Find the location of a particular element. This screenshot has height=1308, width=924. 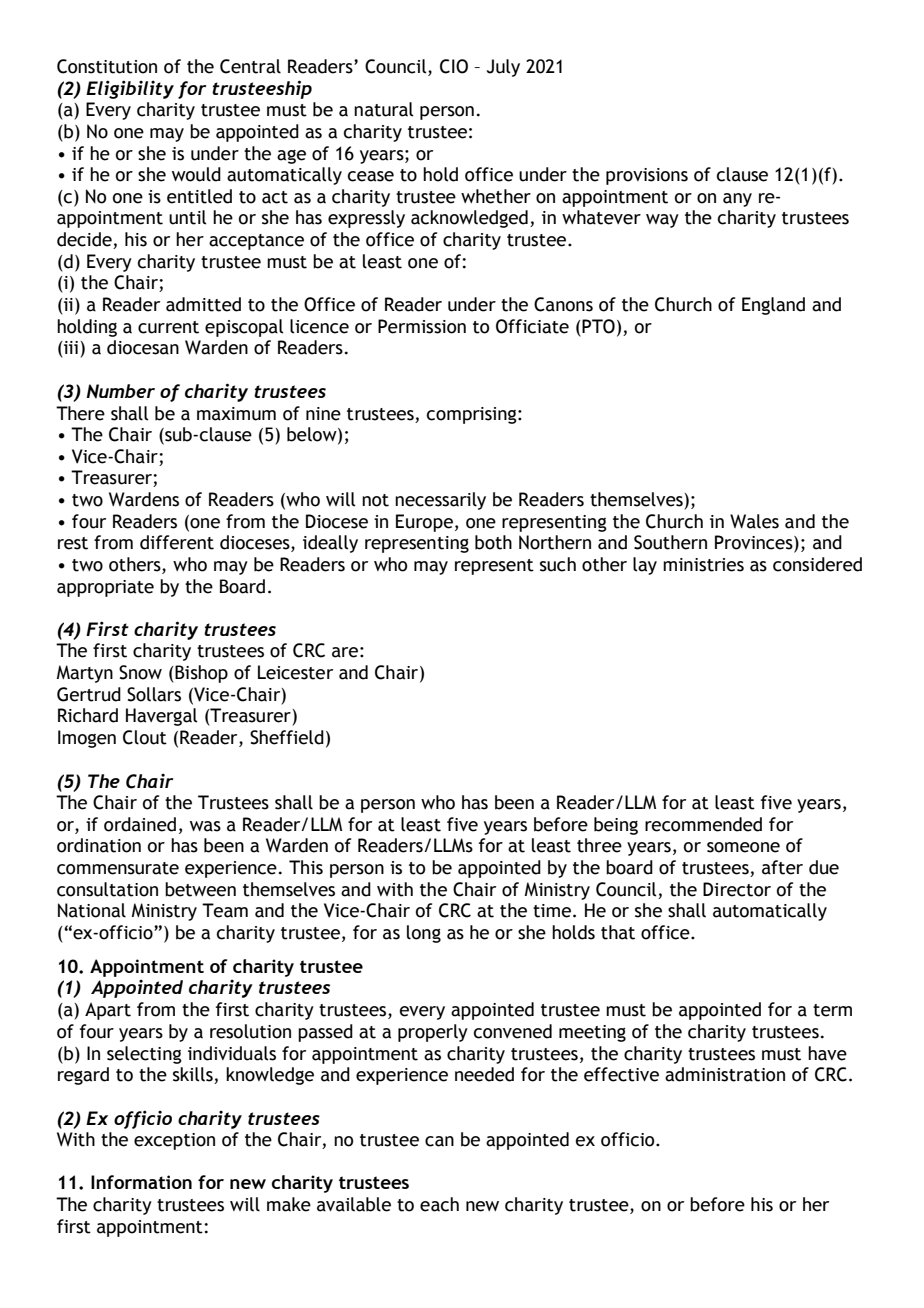

July is located at coordinates (503, 68).
